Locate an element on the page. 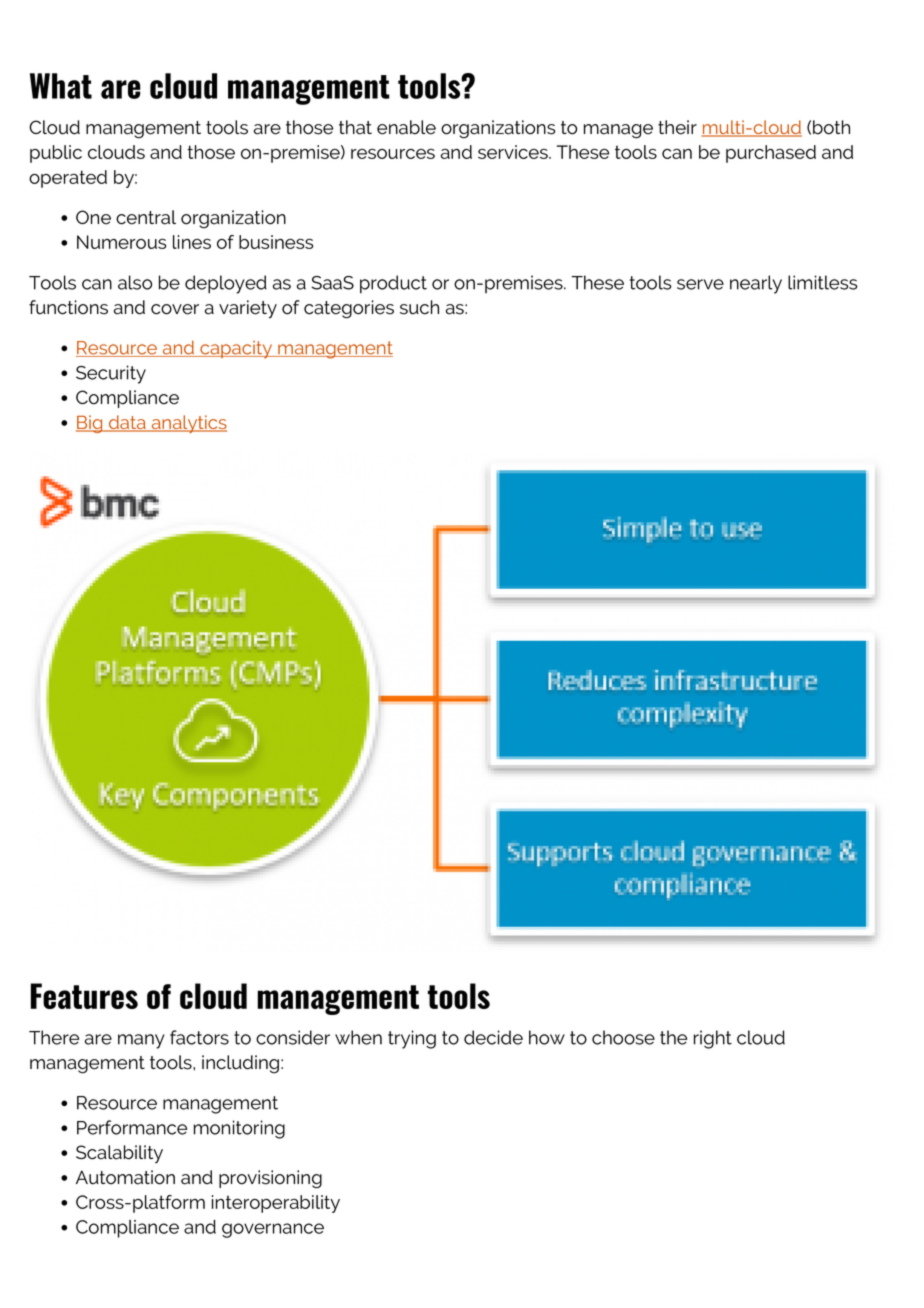  right is located at coordinates (713, 1039).
